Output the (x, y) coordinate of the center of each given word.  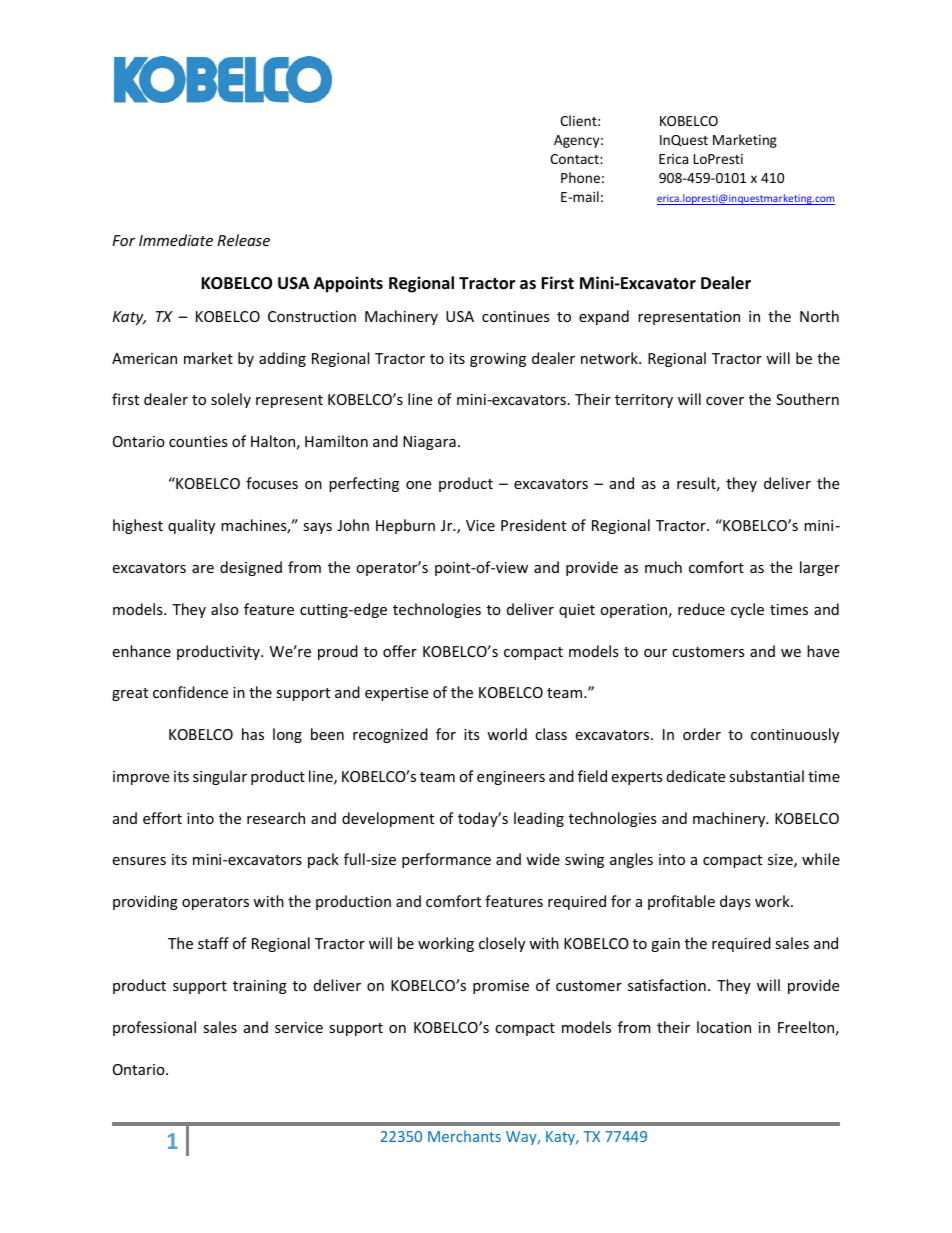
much (663, 567)
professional (154, 1028)
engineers (511, 778)
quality (191, 526)
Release (243, 240)
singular (220, 777)
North (819, 316)
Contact (575, 159)
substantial (766, 776)
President (533, 525)
